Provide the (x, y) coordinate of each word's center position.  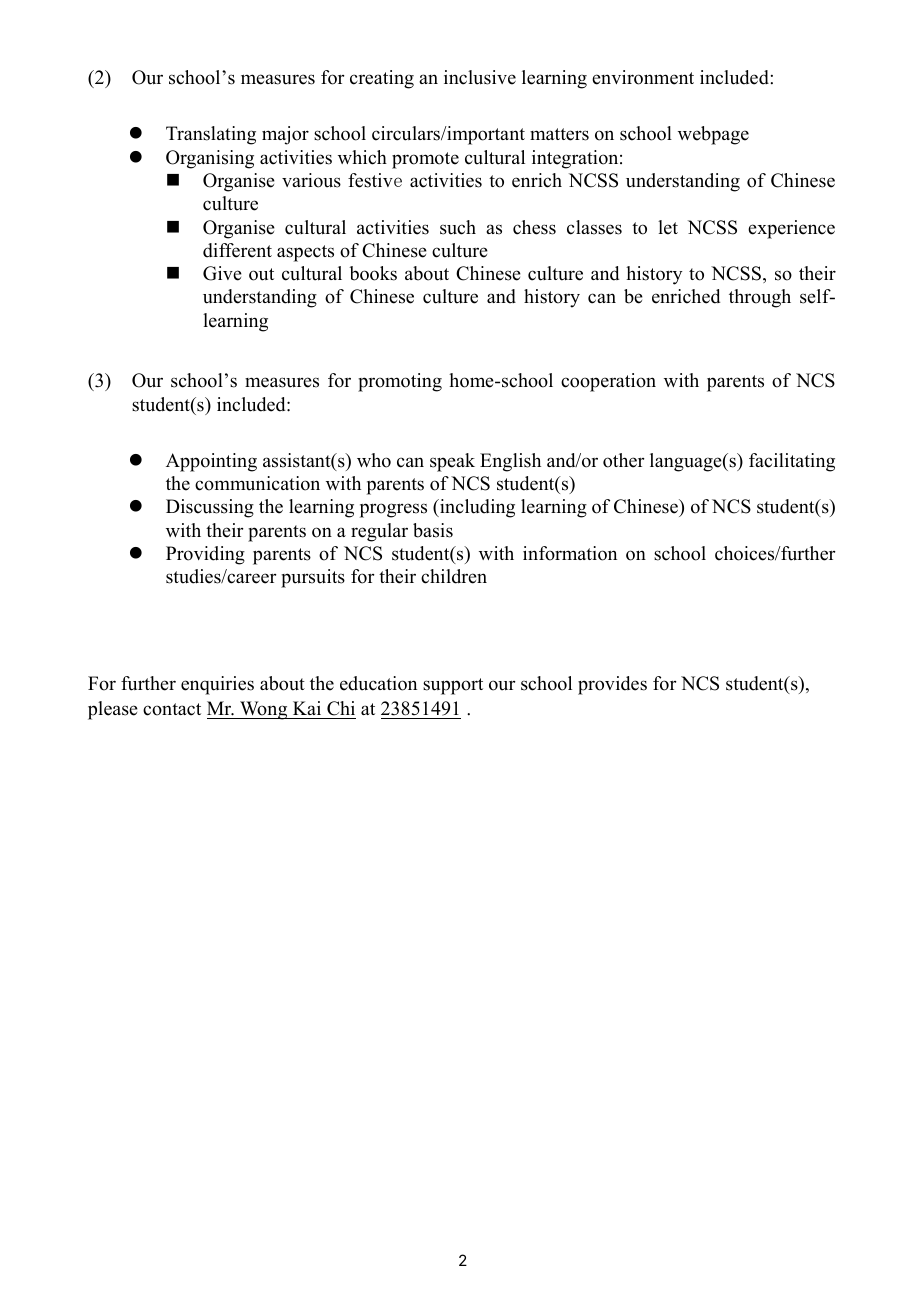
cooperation (608, 382)
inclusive (480, 77)
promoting (400, 382)
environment (643, 77)
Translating (211, 135)
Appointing (211, 462)
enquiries (217, 685)
